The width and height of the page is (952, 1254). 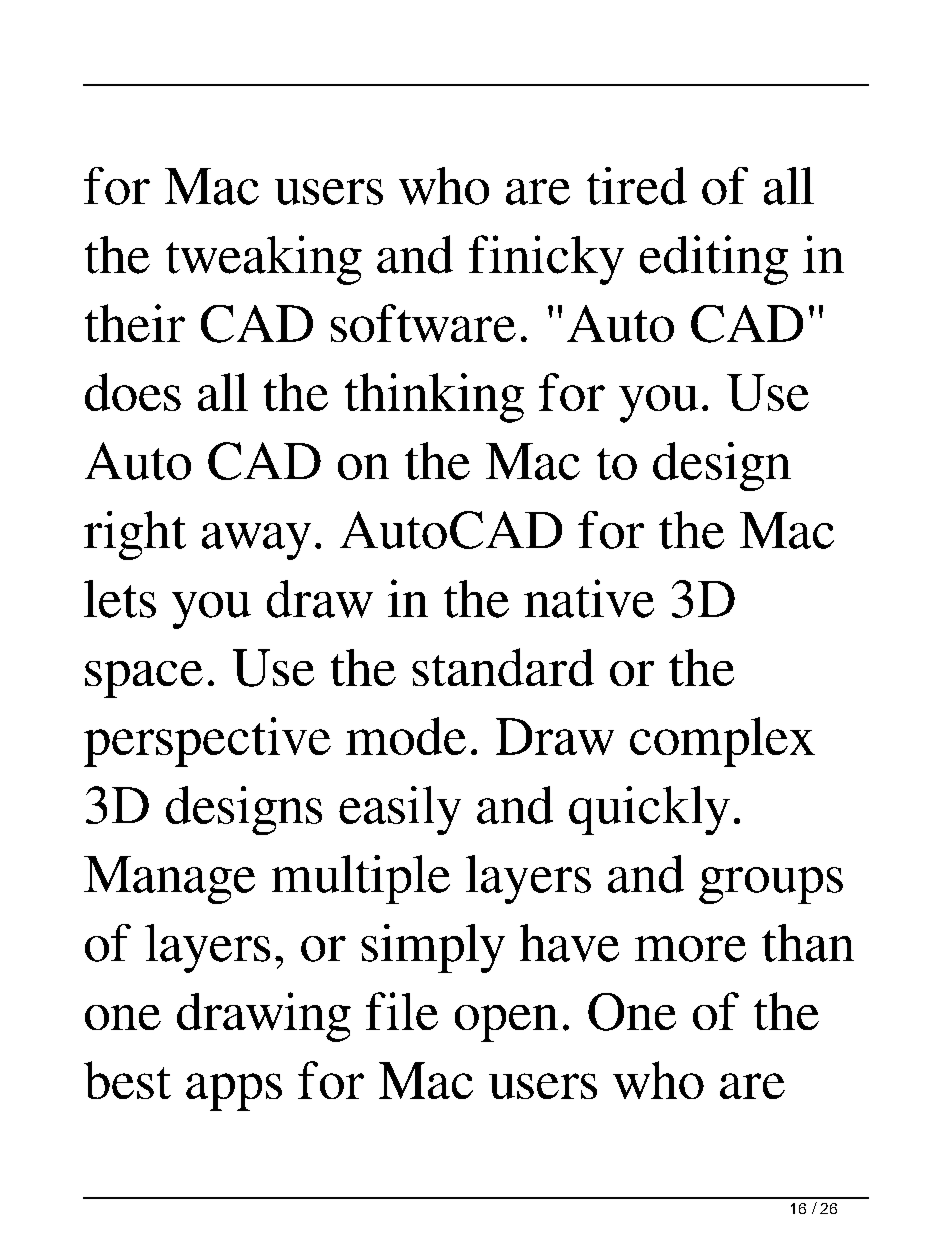 I want to click on space, so click(x=144, y=679).
